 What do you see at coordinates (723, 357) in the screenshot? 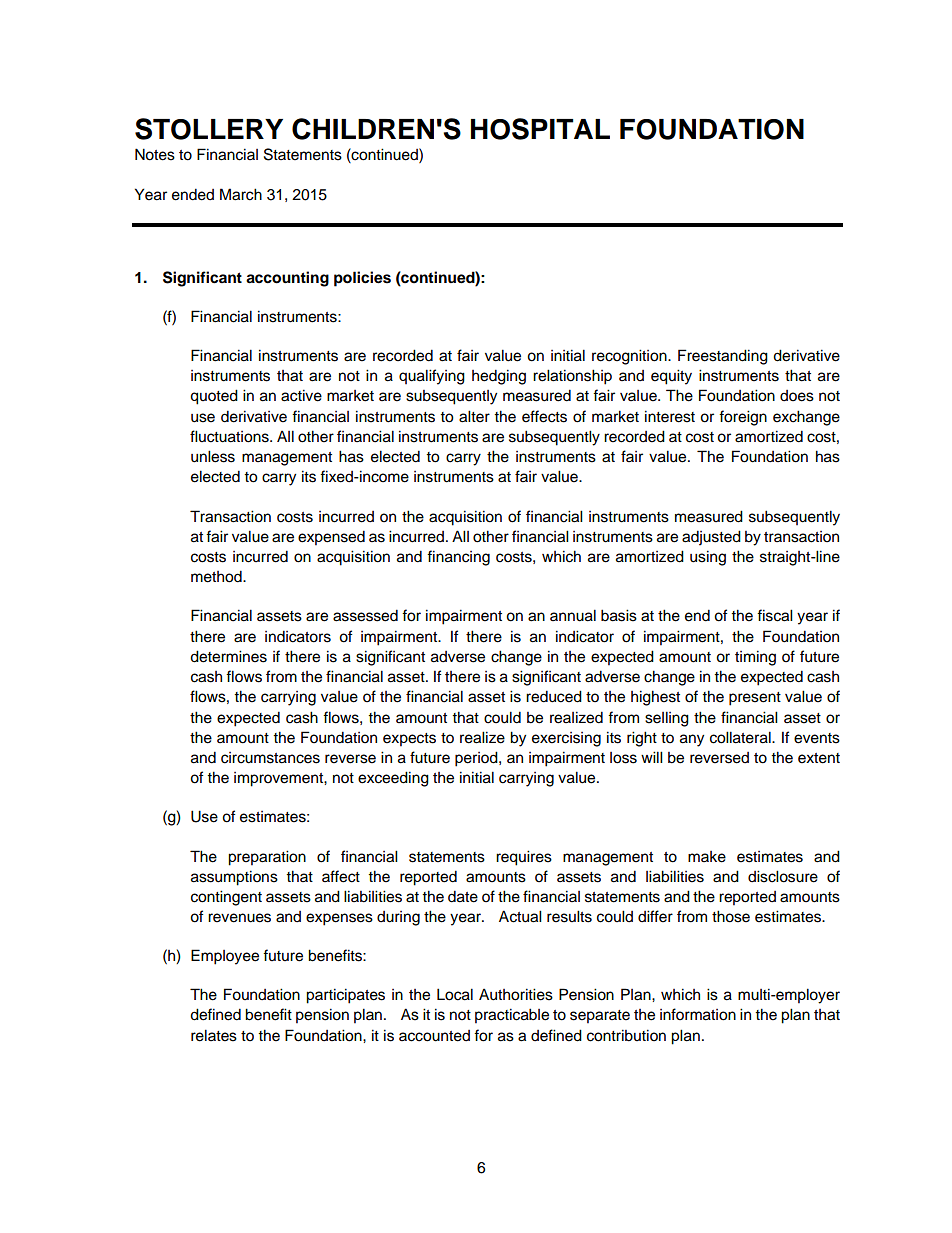
I see `Freestanding` at bounding box center [723, 357].
